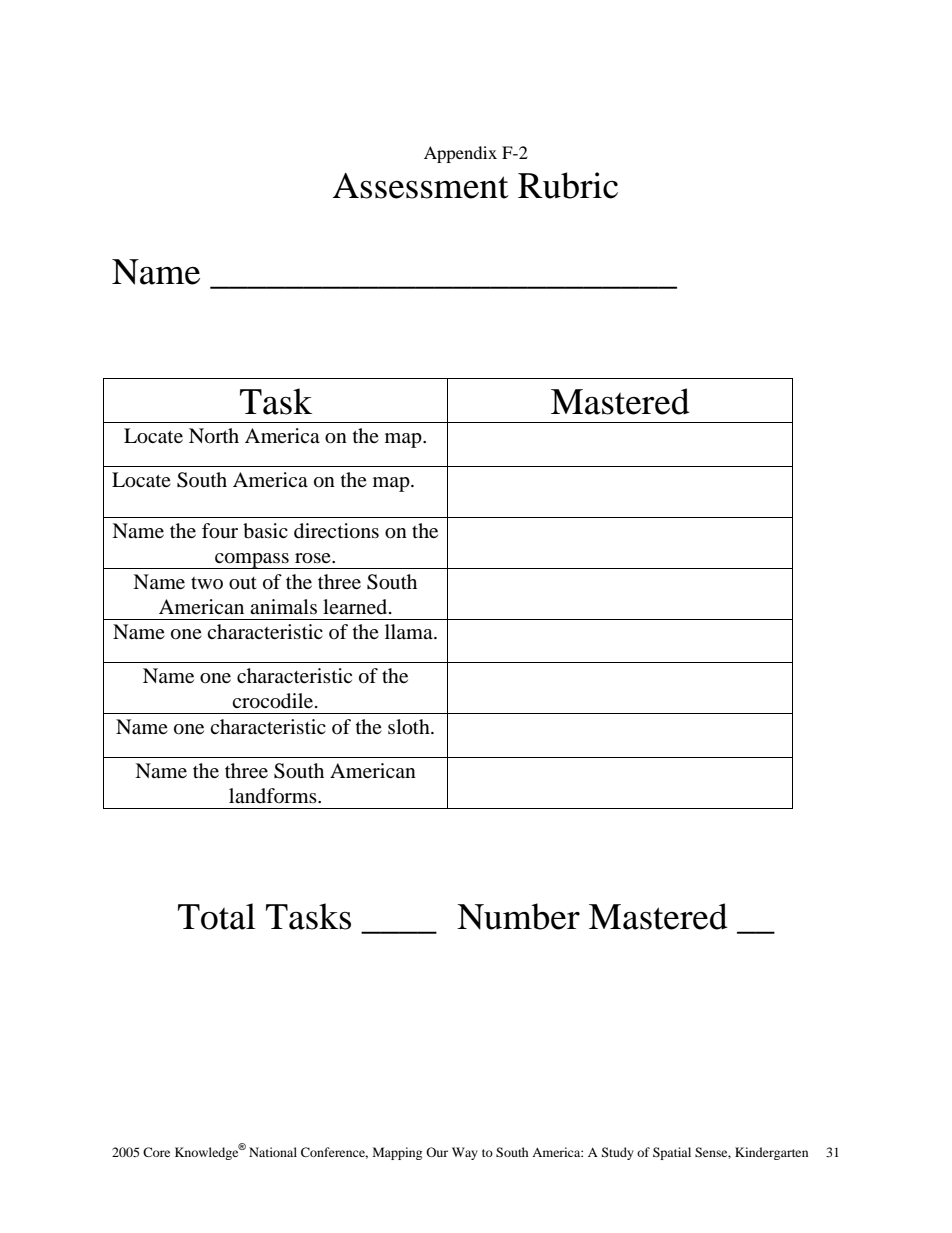 This screenshot has height=1233, width=952. I want to click on sloth, so click(410, 727).
